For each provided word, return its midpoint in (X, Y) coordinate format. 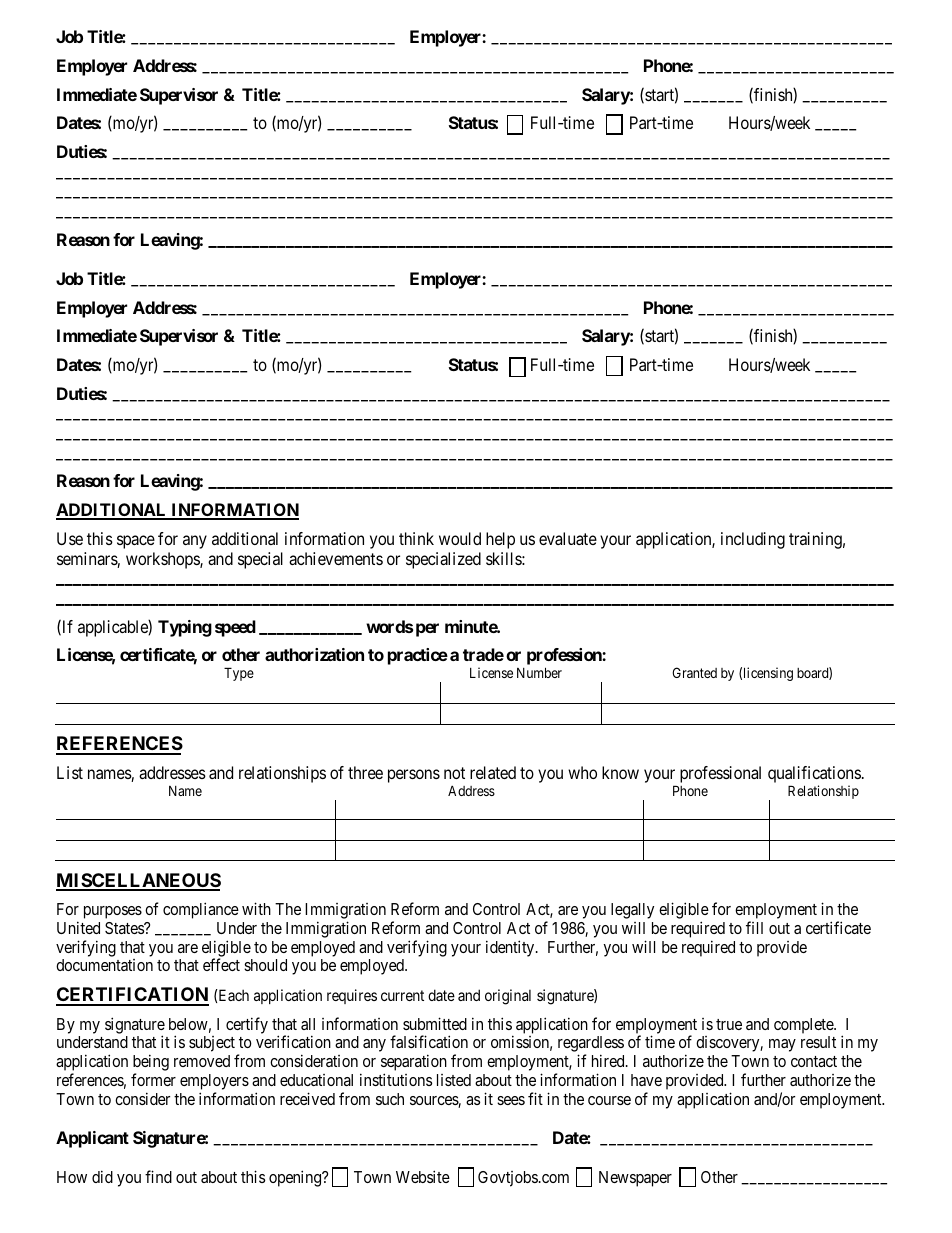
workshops (163, 560)
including (753, 540)
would (460, 538)
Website (423, 1176)
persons (414, 776)
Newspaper (635, 1179)
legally (632, 911)
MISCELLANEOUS (138, 881)
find (158, 1176)
